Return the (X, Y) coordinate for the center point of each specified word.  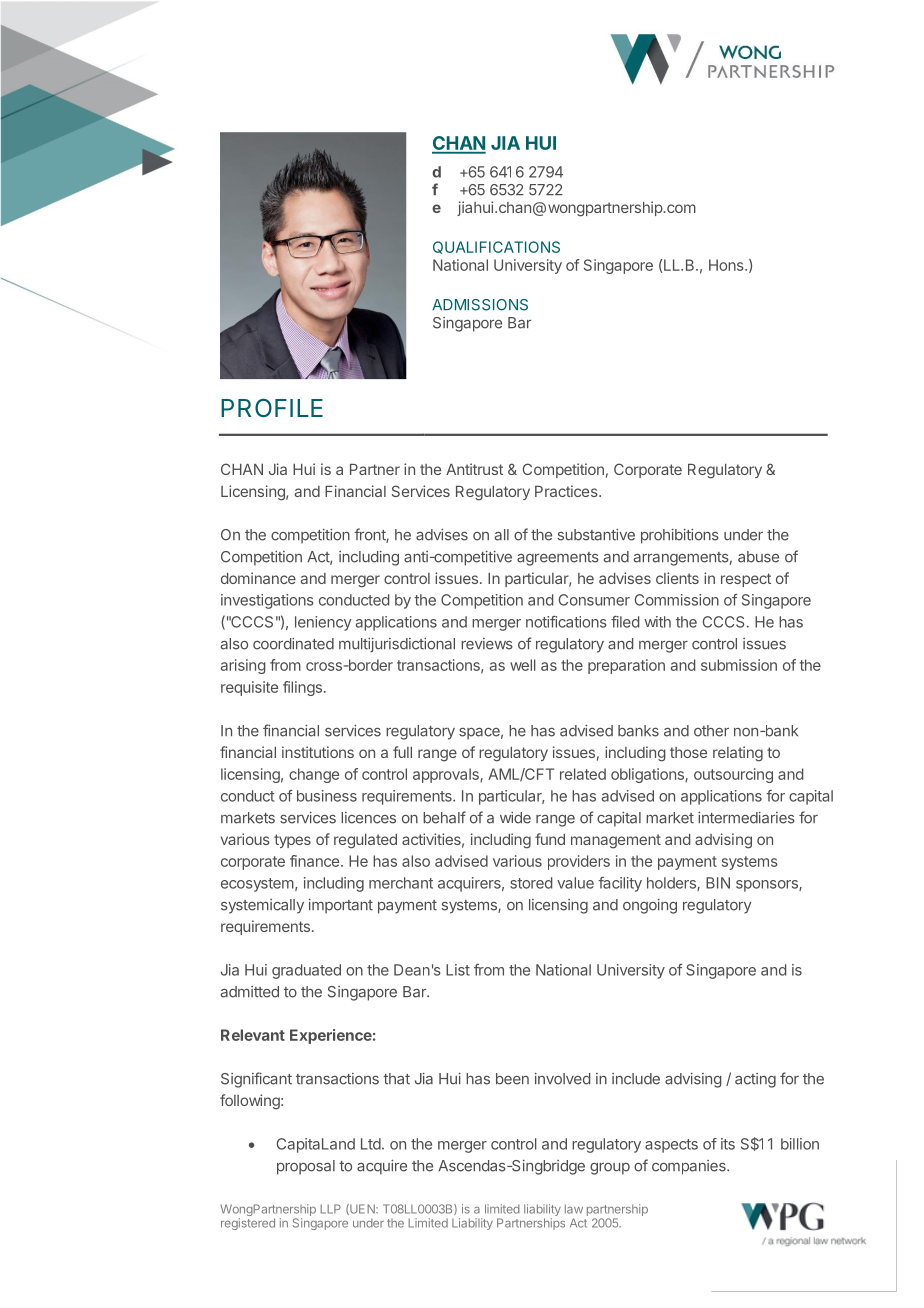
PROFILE (272, 408)
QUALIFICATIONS (496, 247)
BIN (718, 883)
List (458, 970)
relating (738, 754)
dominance (258, 578)
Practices (567, 491)
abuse (758, 557)
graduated (306, 971)
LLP (330, 1209)
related (583, 774)
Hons (727, 265)
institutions (318, 752)
